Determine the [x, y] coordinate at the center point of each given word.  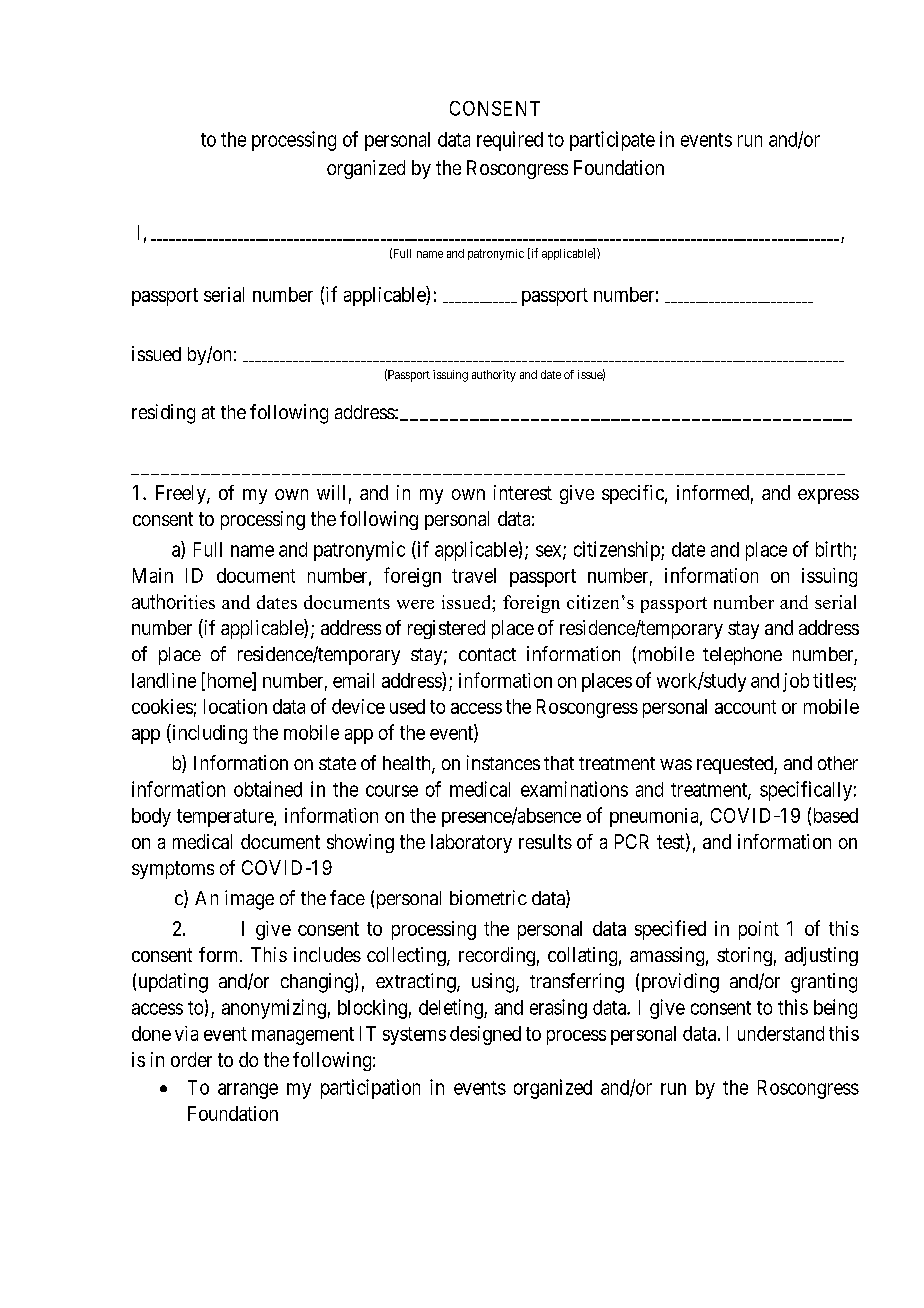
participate [612, 141]
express [828, 496]
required [510, 141]
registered [446, 629]
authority [494, 376]
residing [163, 414]
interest [523, 492]
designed [485, 1035]
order [191, 1059]
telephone [742, 656]
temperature [226, 818]
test [672, 843]
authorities [173, 601]
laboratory [471, 843]
